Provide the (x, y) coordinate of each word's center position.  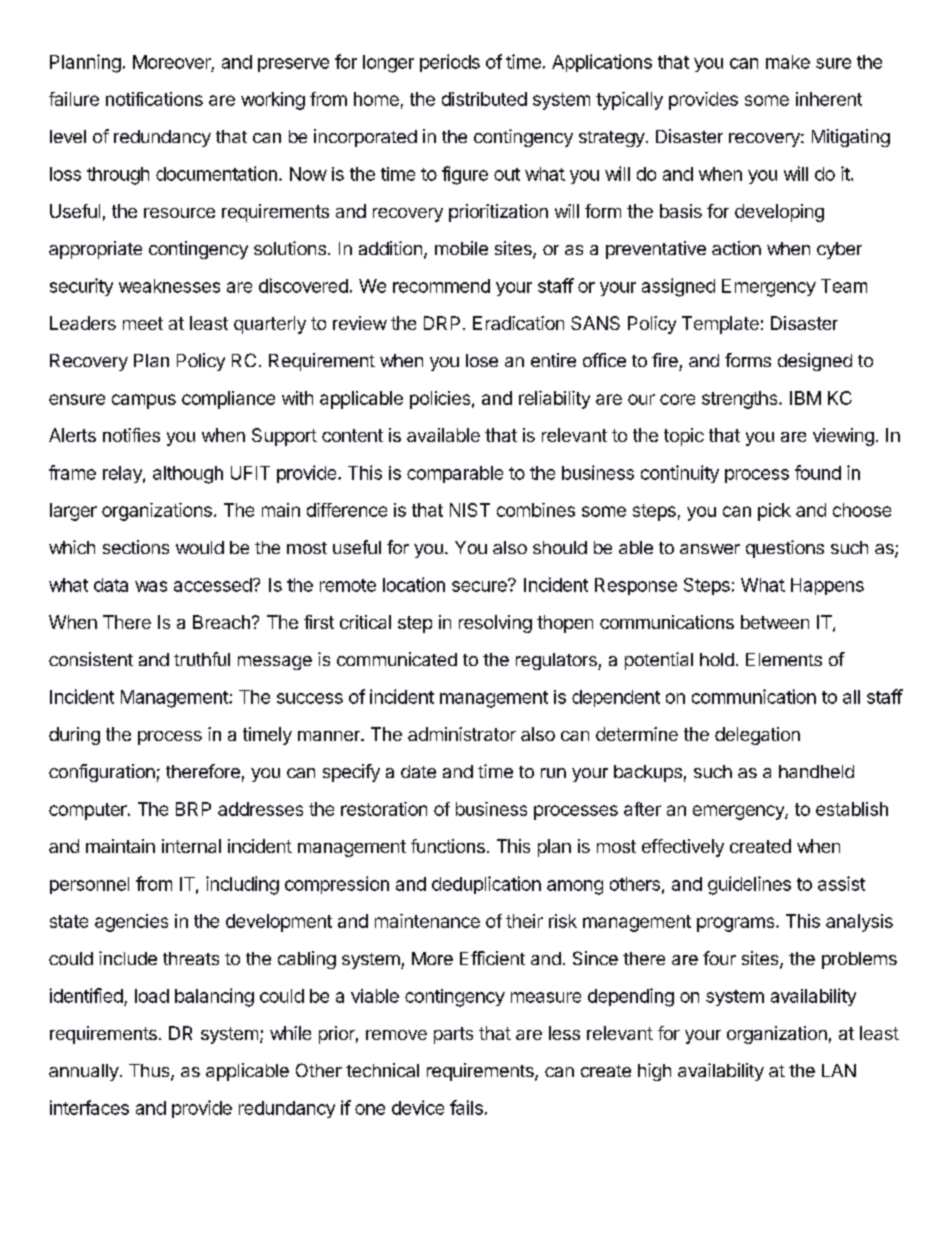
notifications (154, 99)
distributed (484, 99)
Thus (150, 1072)
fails (466, 1107)
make (788, 62)
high (654, 1072)
